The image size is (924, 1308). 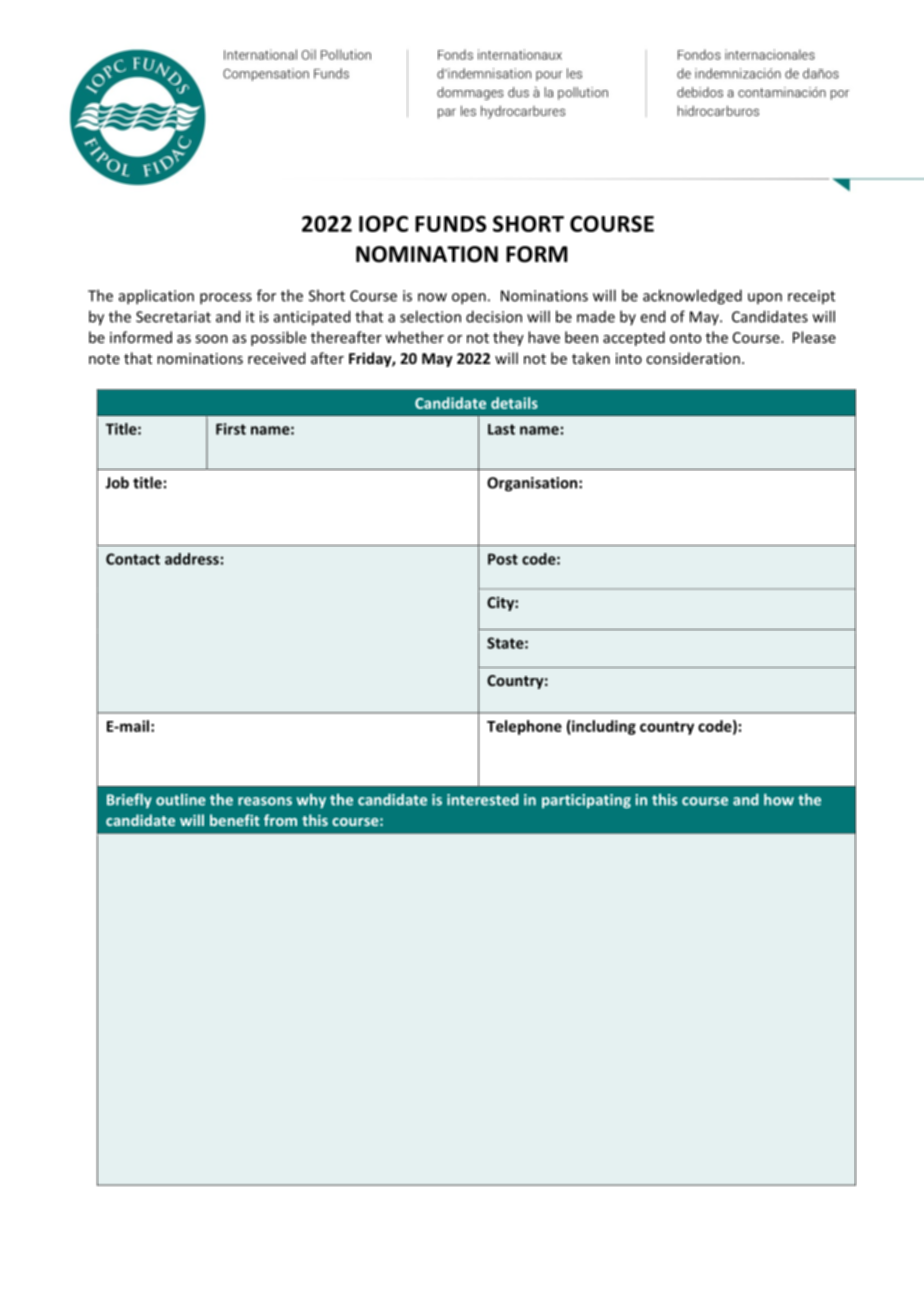 What do you see at coordinates (181, 800) in the page?
I see `outline` at bounding box center [181, 800].
